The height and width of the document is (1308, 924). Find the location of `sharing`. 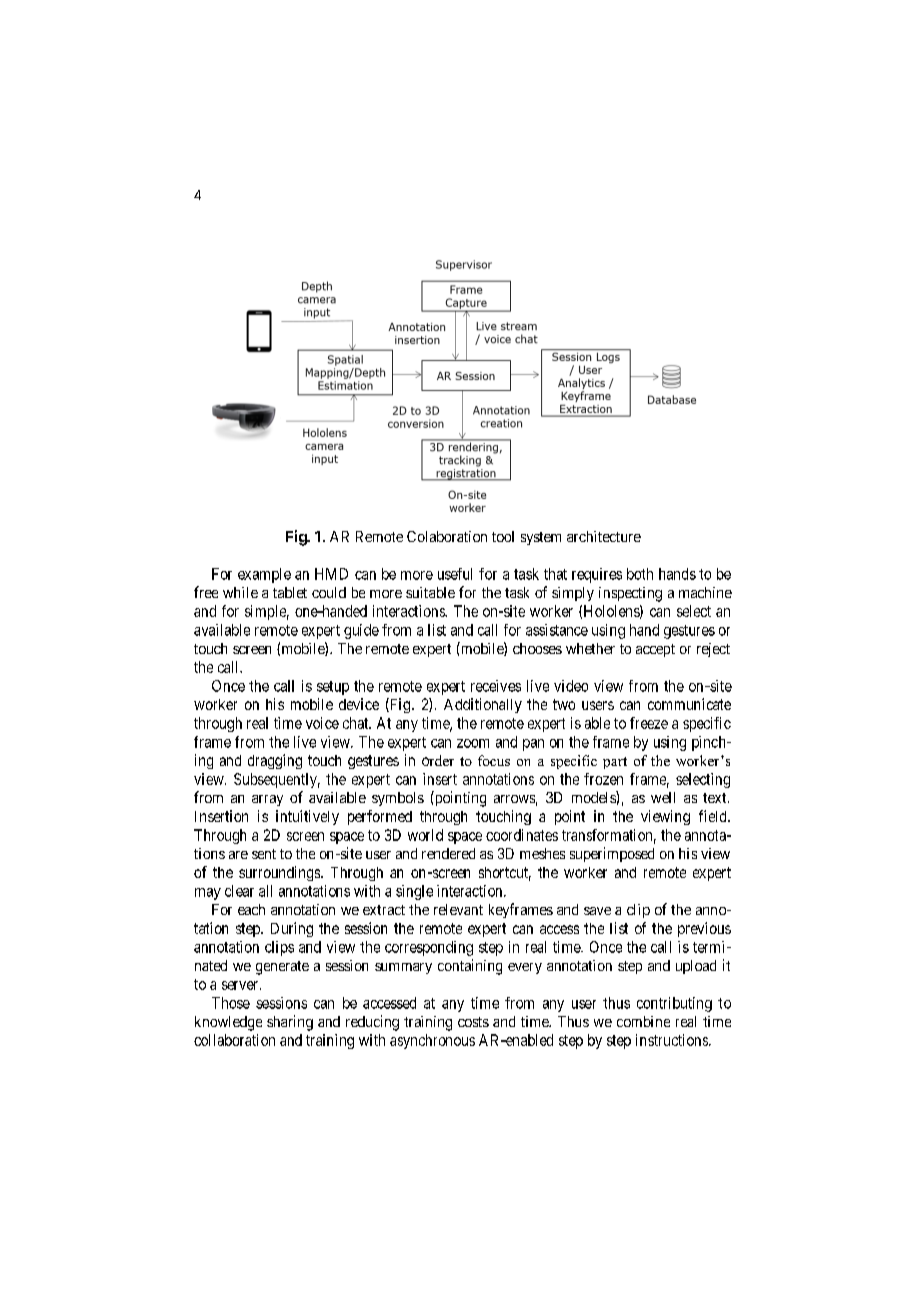

sharing is located at coordinates (290, 1023).
